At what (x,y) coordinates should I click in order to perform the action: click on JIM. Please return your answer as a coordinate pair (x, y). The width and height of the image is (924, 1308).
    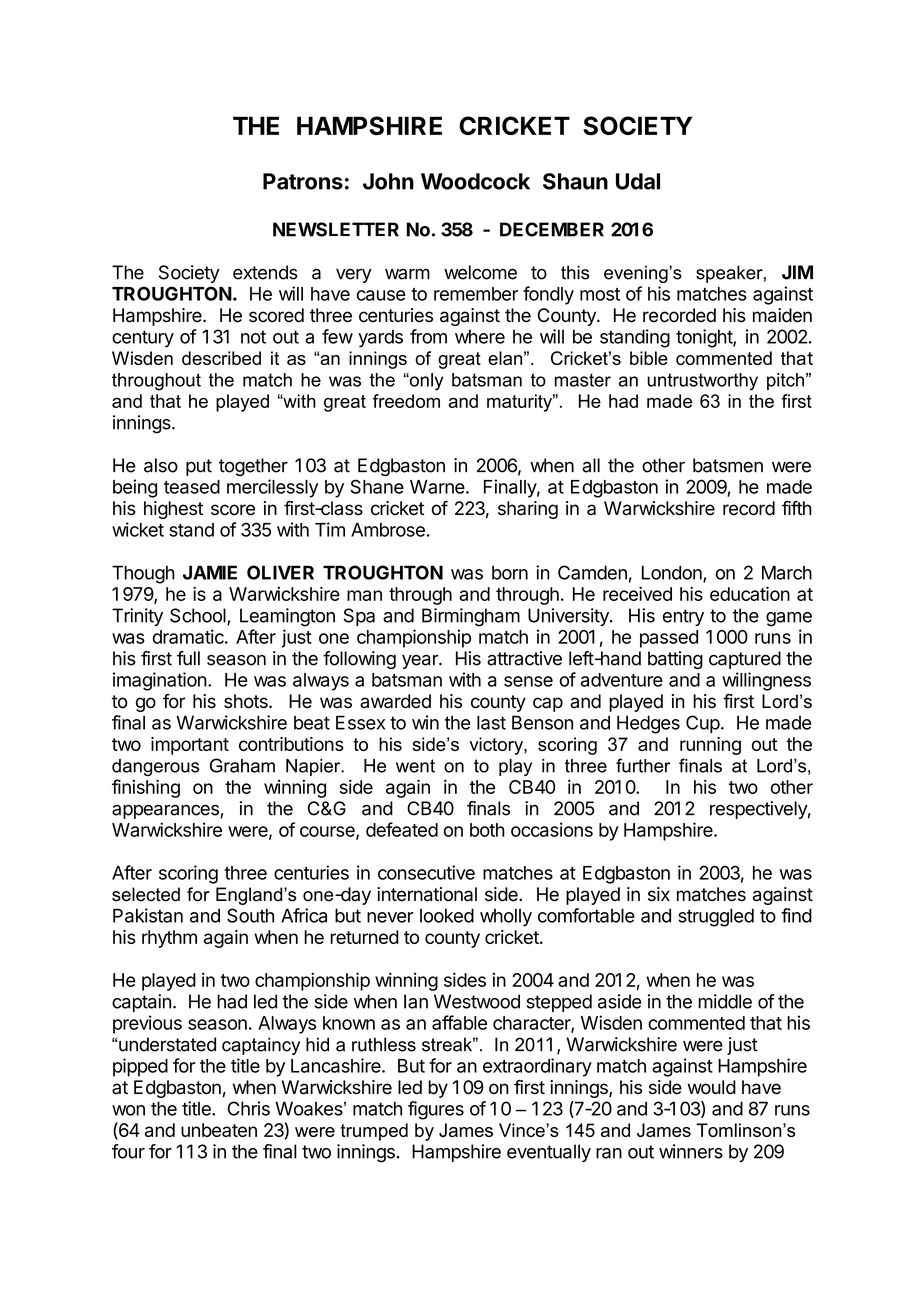
    Looking at the image, I should click on (797, 272).
